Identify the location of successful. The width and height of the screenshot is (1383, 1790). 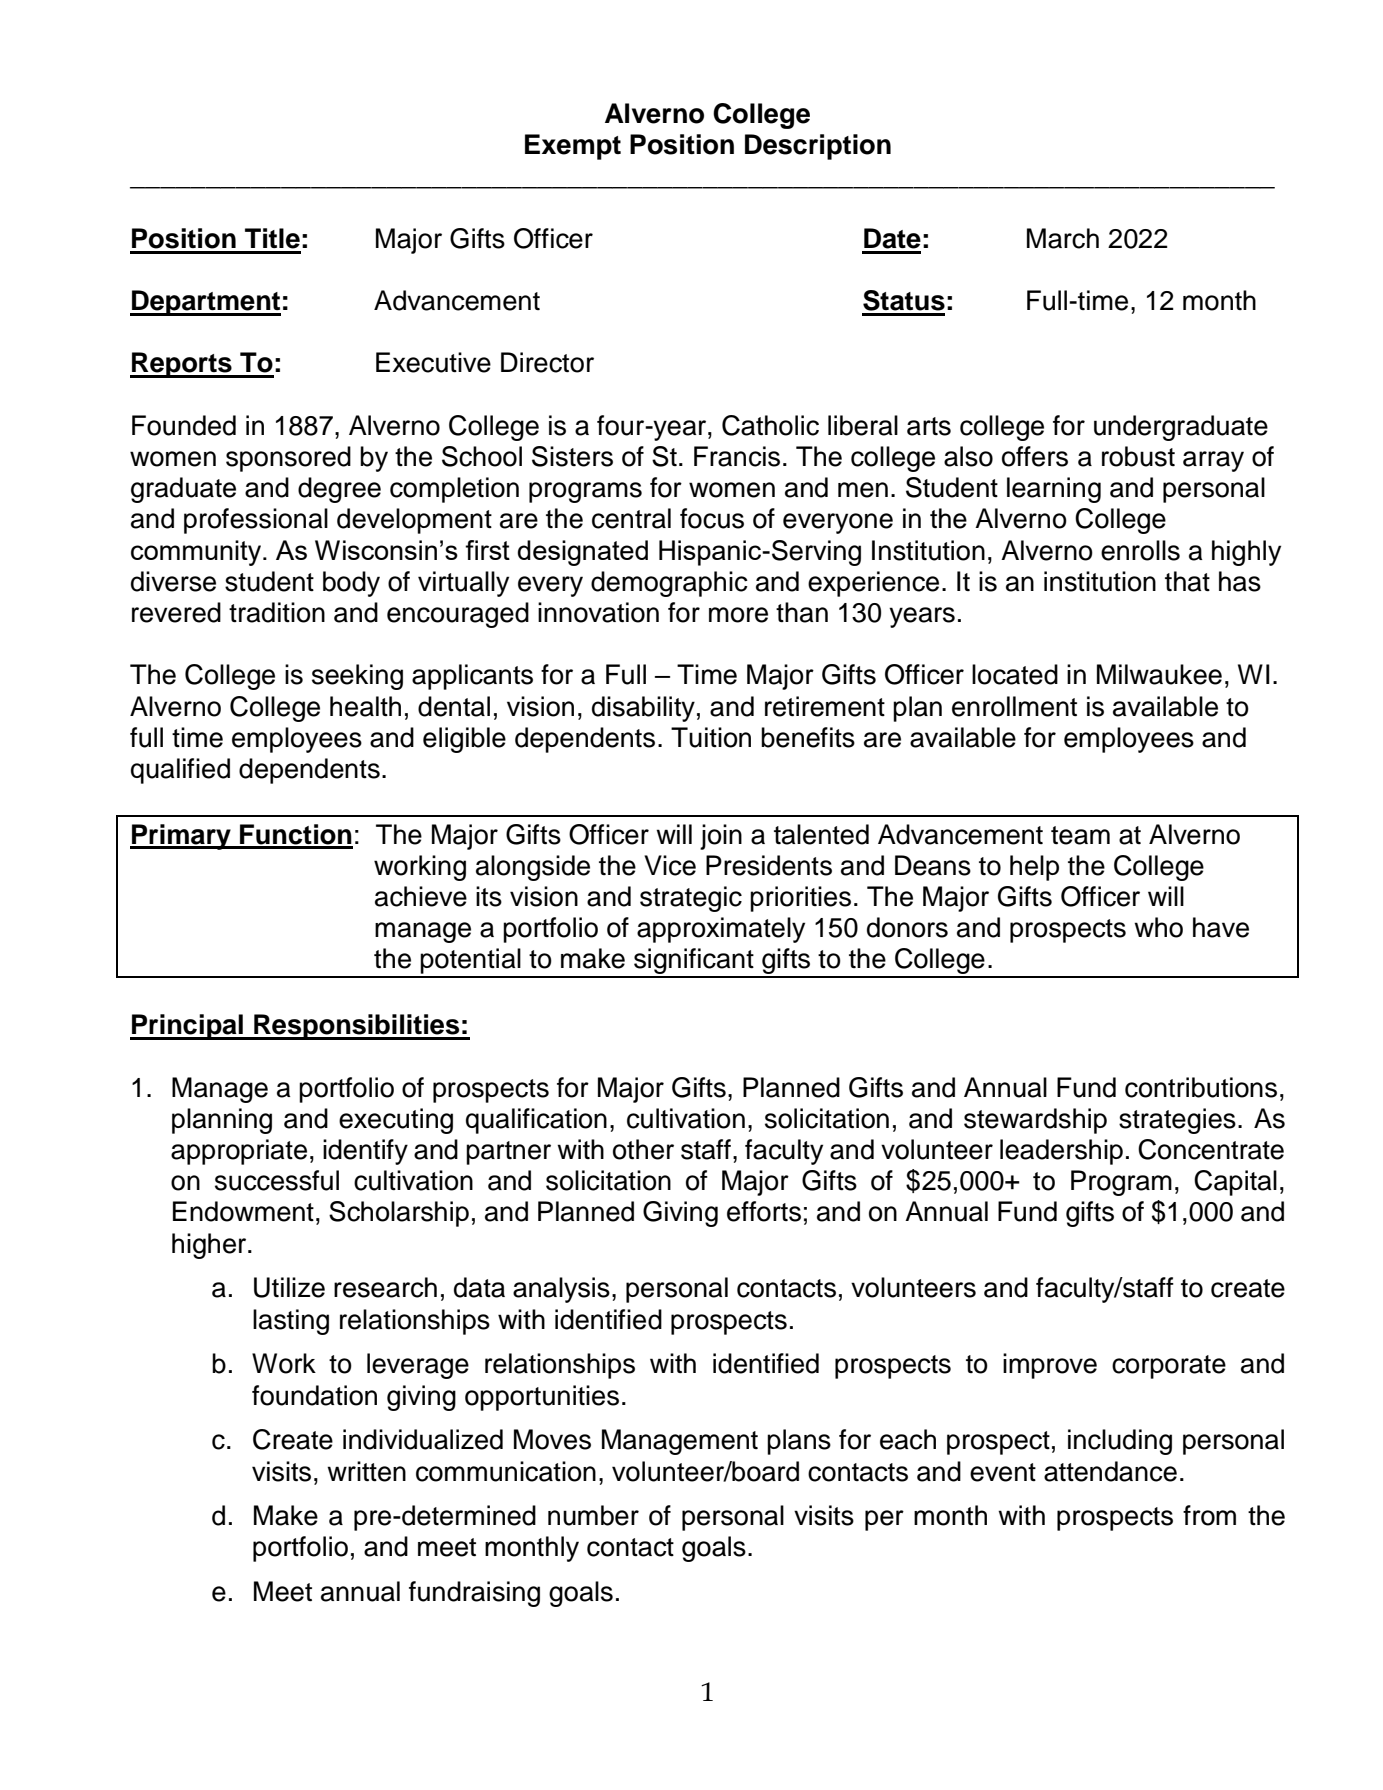
(277, 1180).
